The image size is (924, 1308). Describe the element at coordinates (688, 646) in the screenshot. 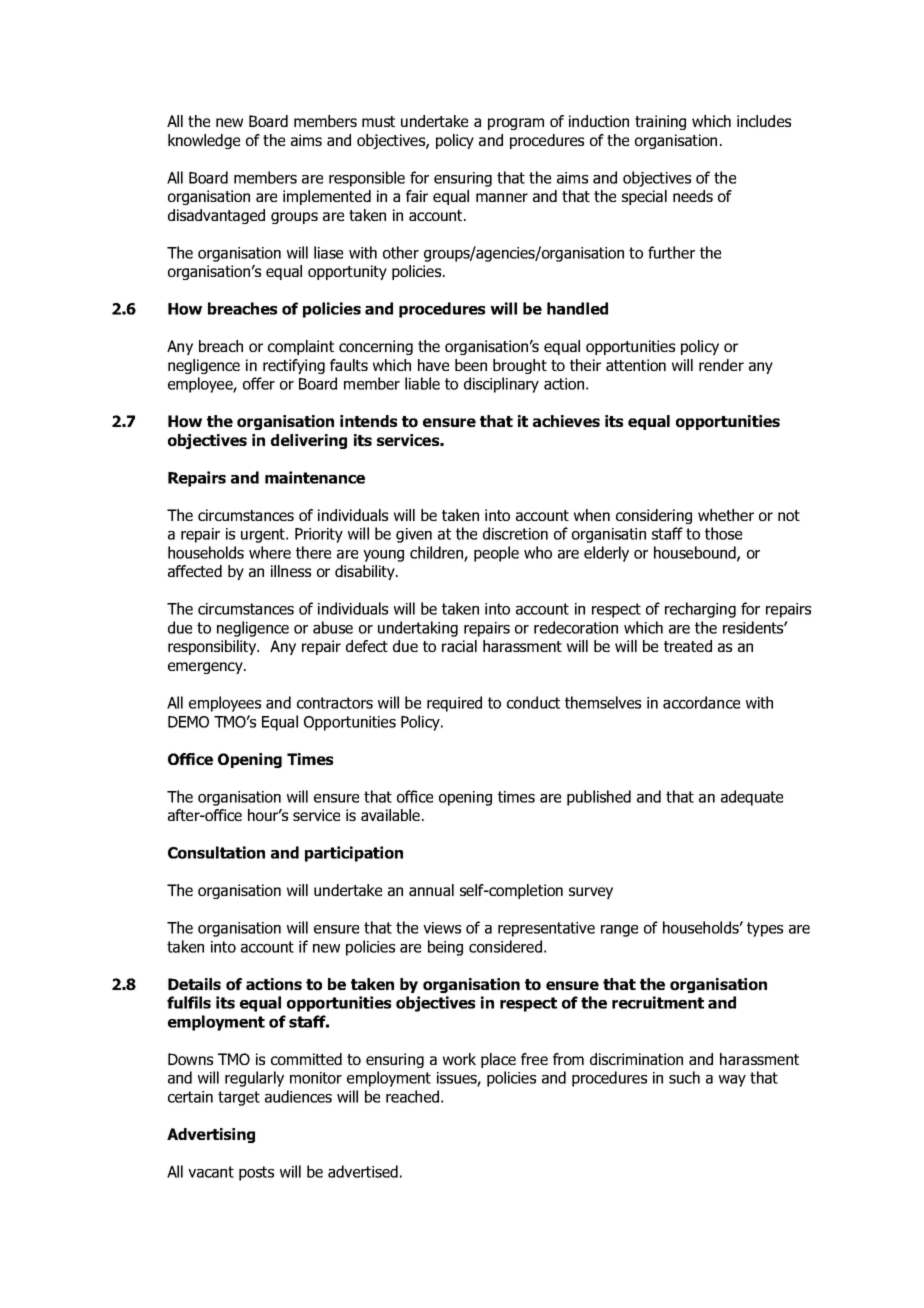

I see `treated` at that location.
